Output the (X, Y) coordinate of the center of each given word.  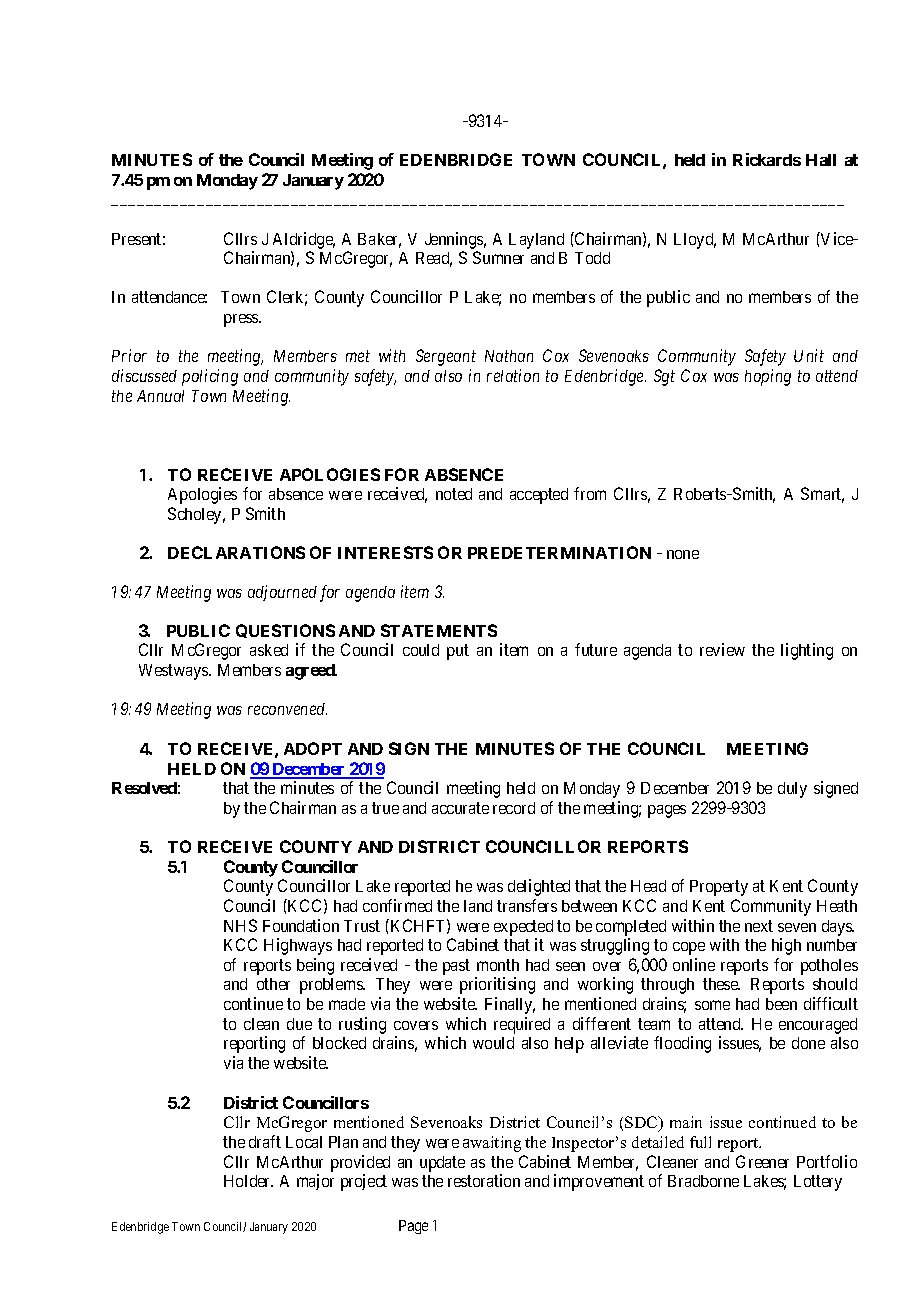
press (242, 320)
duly (792, 790)
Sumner (498, 257)
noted (454, 494)
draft (265, 1141)
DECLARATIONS (236, 552)
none (683, 554)
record (514, 808)
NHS (240, 925)
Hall (821, 160)
